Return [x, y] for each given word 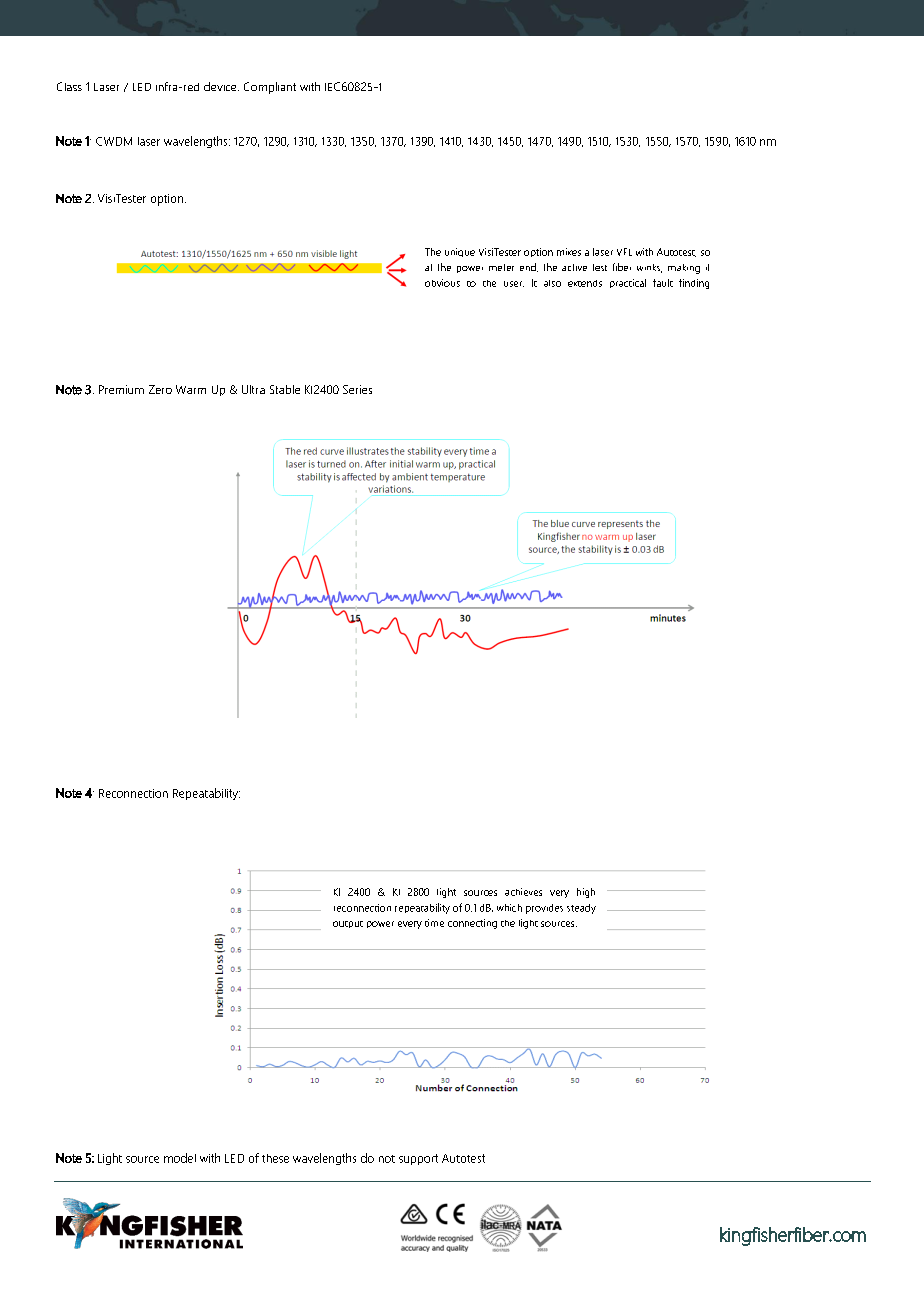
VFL [624, 252]
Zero [160, 389]
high [586, 893]
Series [357, 389]
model [180, 1158]
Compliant [270, 88]
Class [69, 86]
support [418, 1159]
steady [581, 909]
